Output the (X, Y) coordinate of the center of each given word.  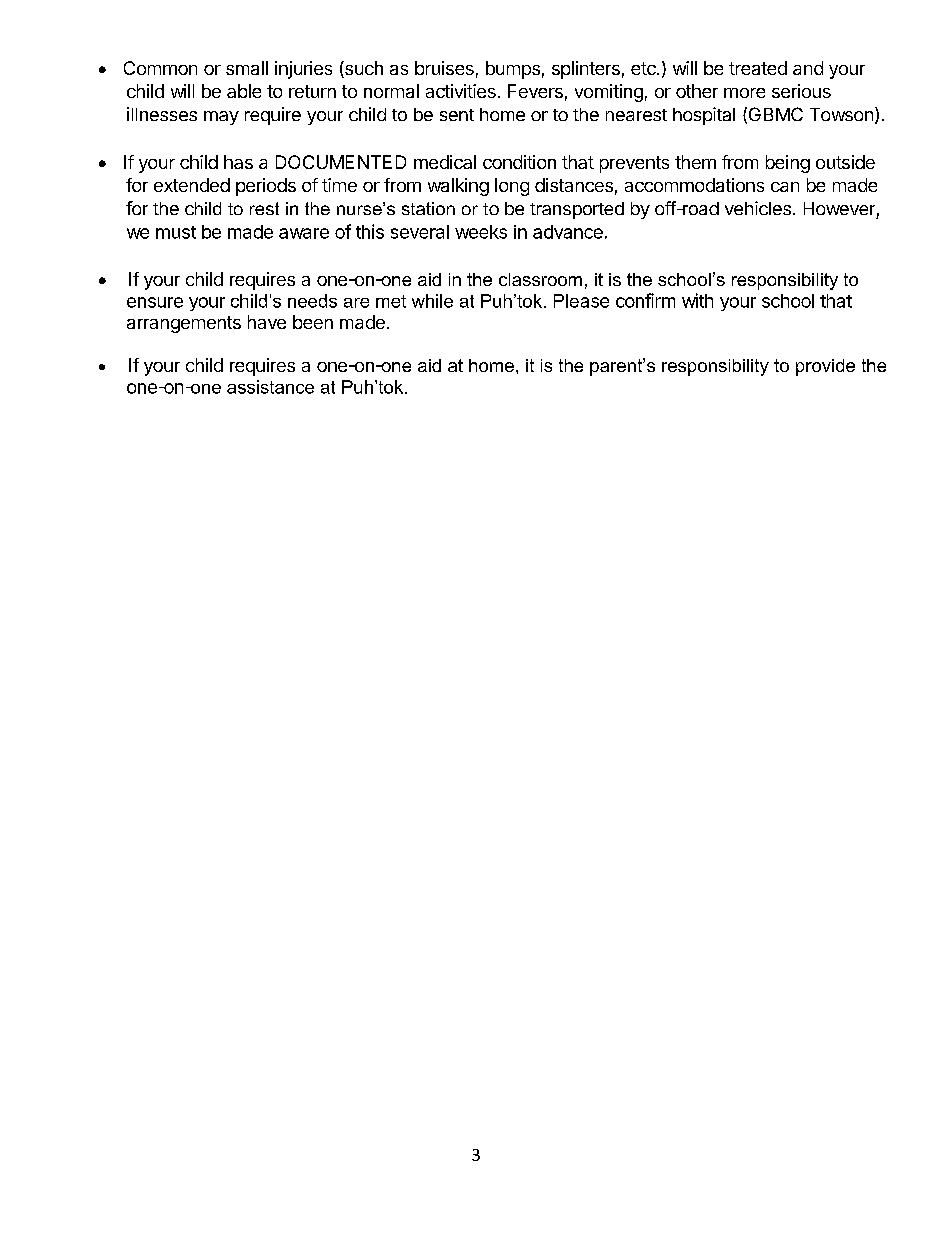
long (512, 187)
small (247, 68)
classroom (540, 279)
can (785, 187)
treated (758, 68)
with (697, 300)
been (313, 322)
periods (266, 187)
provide (825, 367)
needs (312, 301)
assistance (270, 387)
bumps (513, 70)
